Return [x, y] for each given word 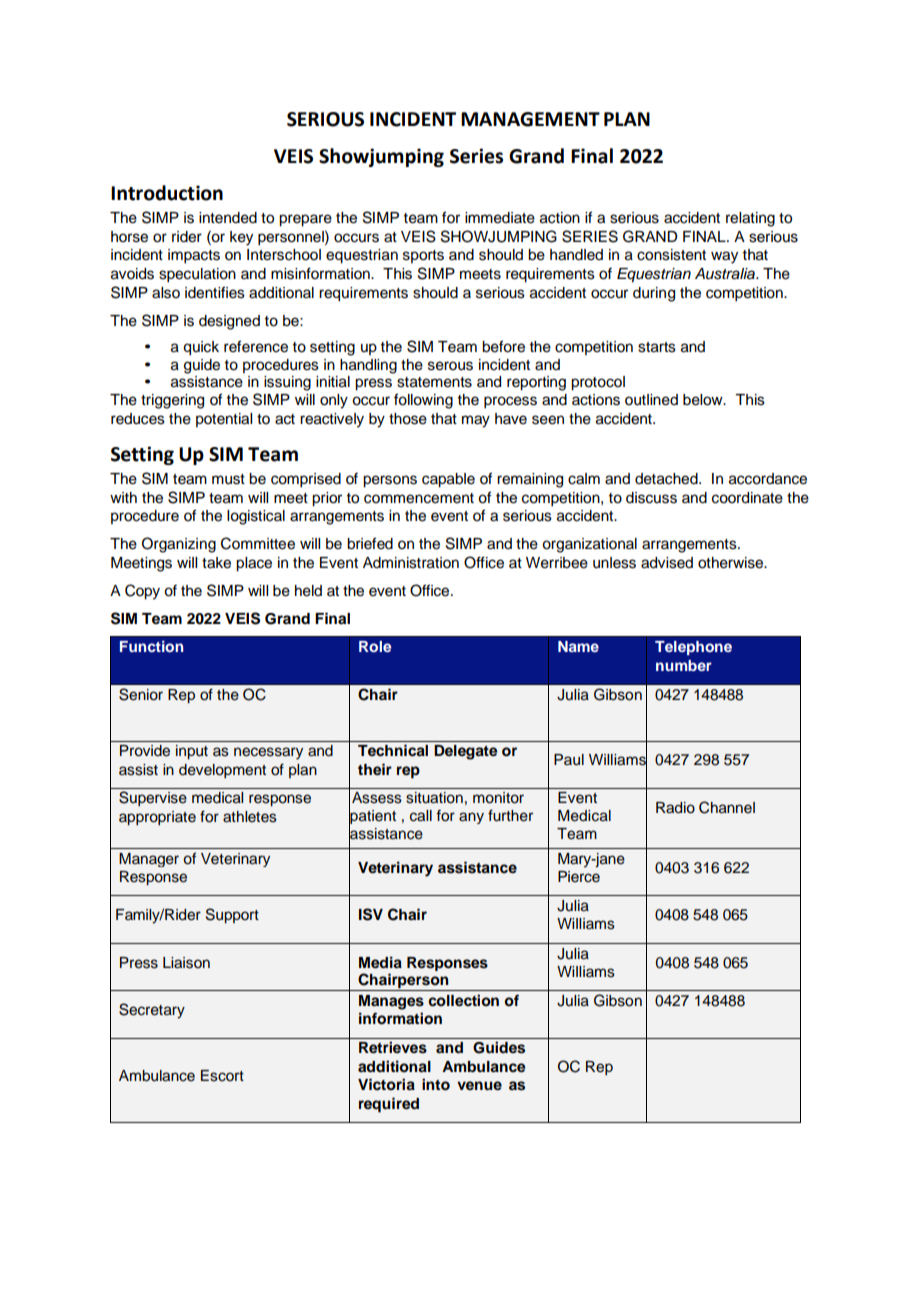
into [436, 1084]
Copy [142, 592]
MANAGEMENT [530, 119]
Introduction [167, 193]
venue [479, 1085]
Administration [411, 563]
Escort [222, 1076]
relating [750, 219]
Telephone [693, 648]
